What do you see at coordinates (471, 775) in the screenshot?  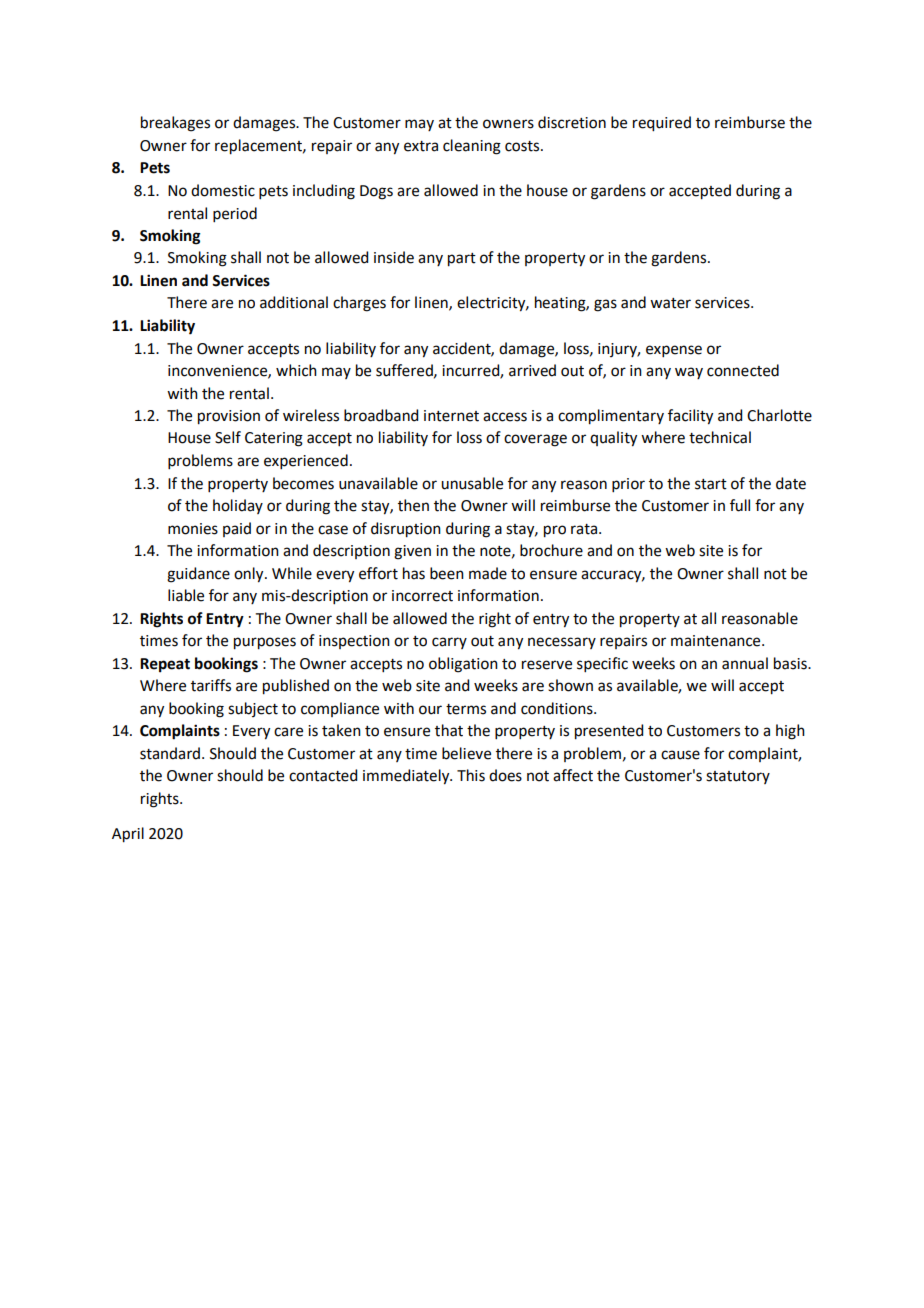 I see `This` at bounding box center [471, 775].
